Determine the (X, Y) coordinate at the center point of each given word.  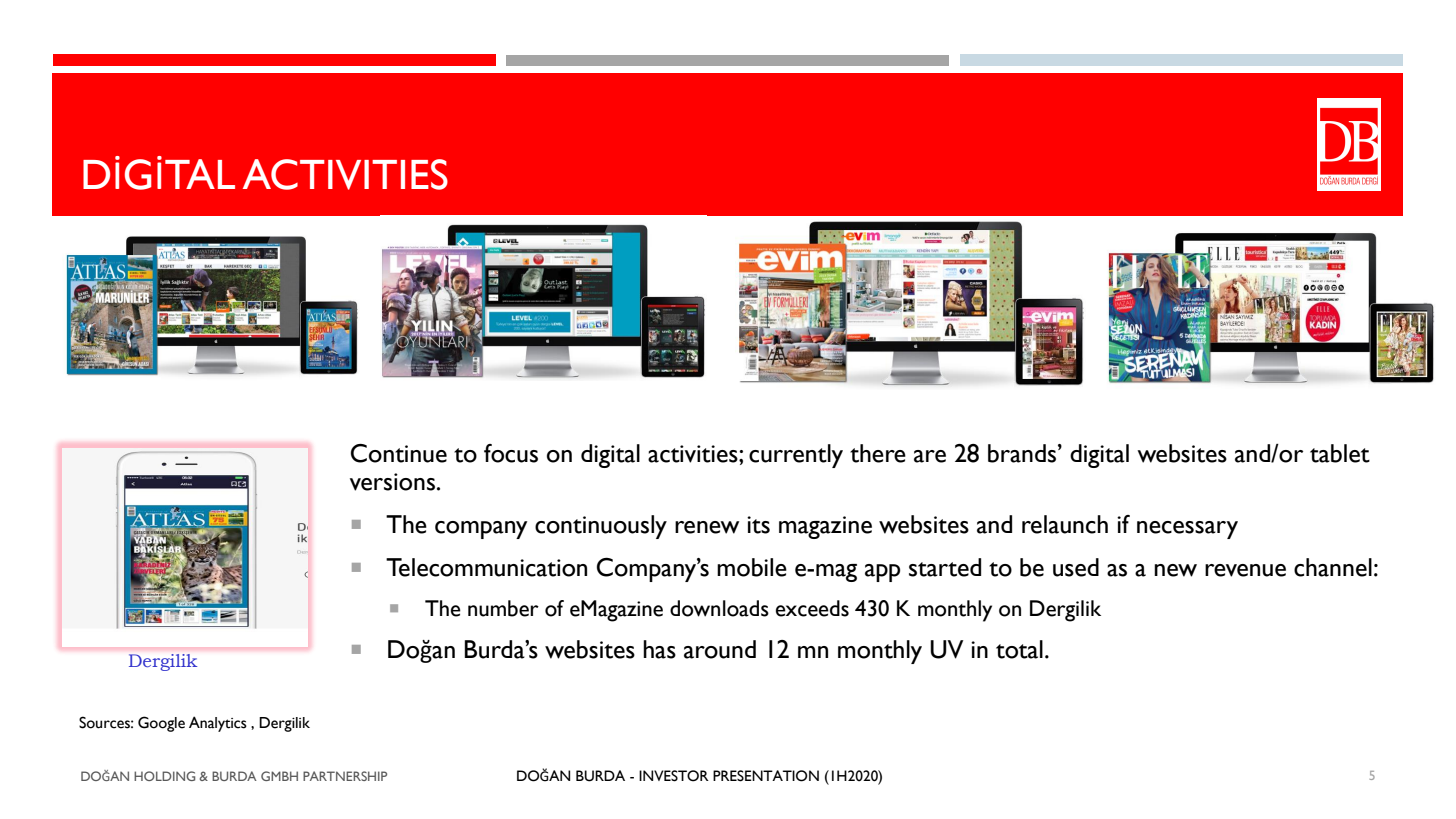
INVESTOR (674, 776)
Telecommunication (486, 567)
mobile (752, 567)
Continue (399, 453)
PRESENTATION (766, 776)
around (720, 649)
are (930, 456)
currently (796, 456)
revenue (1245, 570)
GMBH (279, 776)
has (659, 649)
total (1019, 649)
